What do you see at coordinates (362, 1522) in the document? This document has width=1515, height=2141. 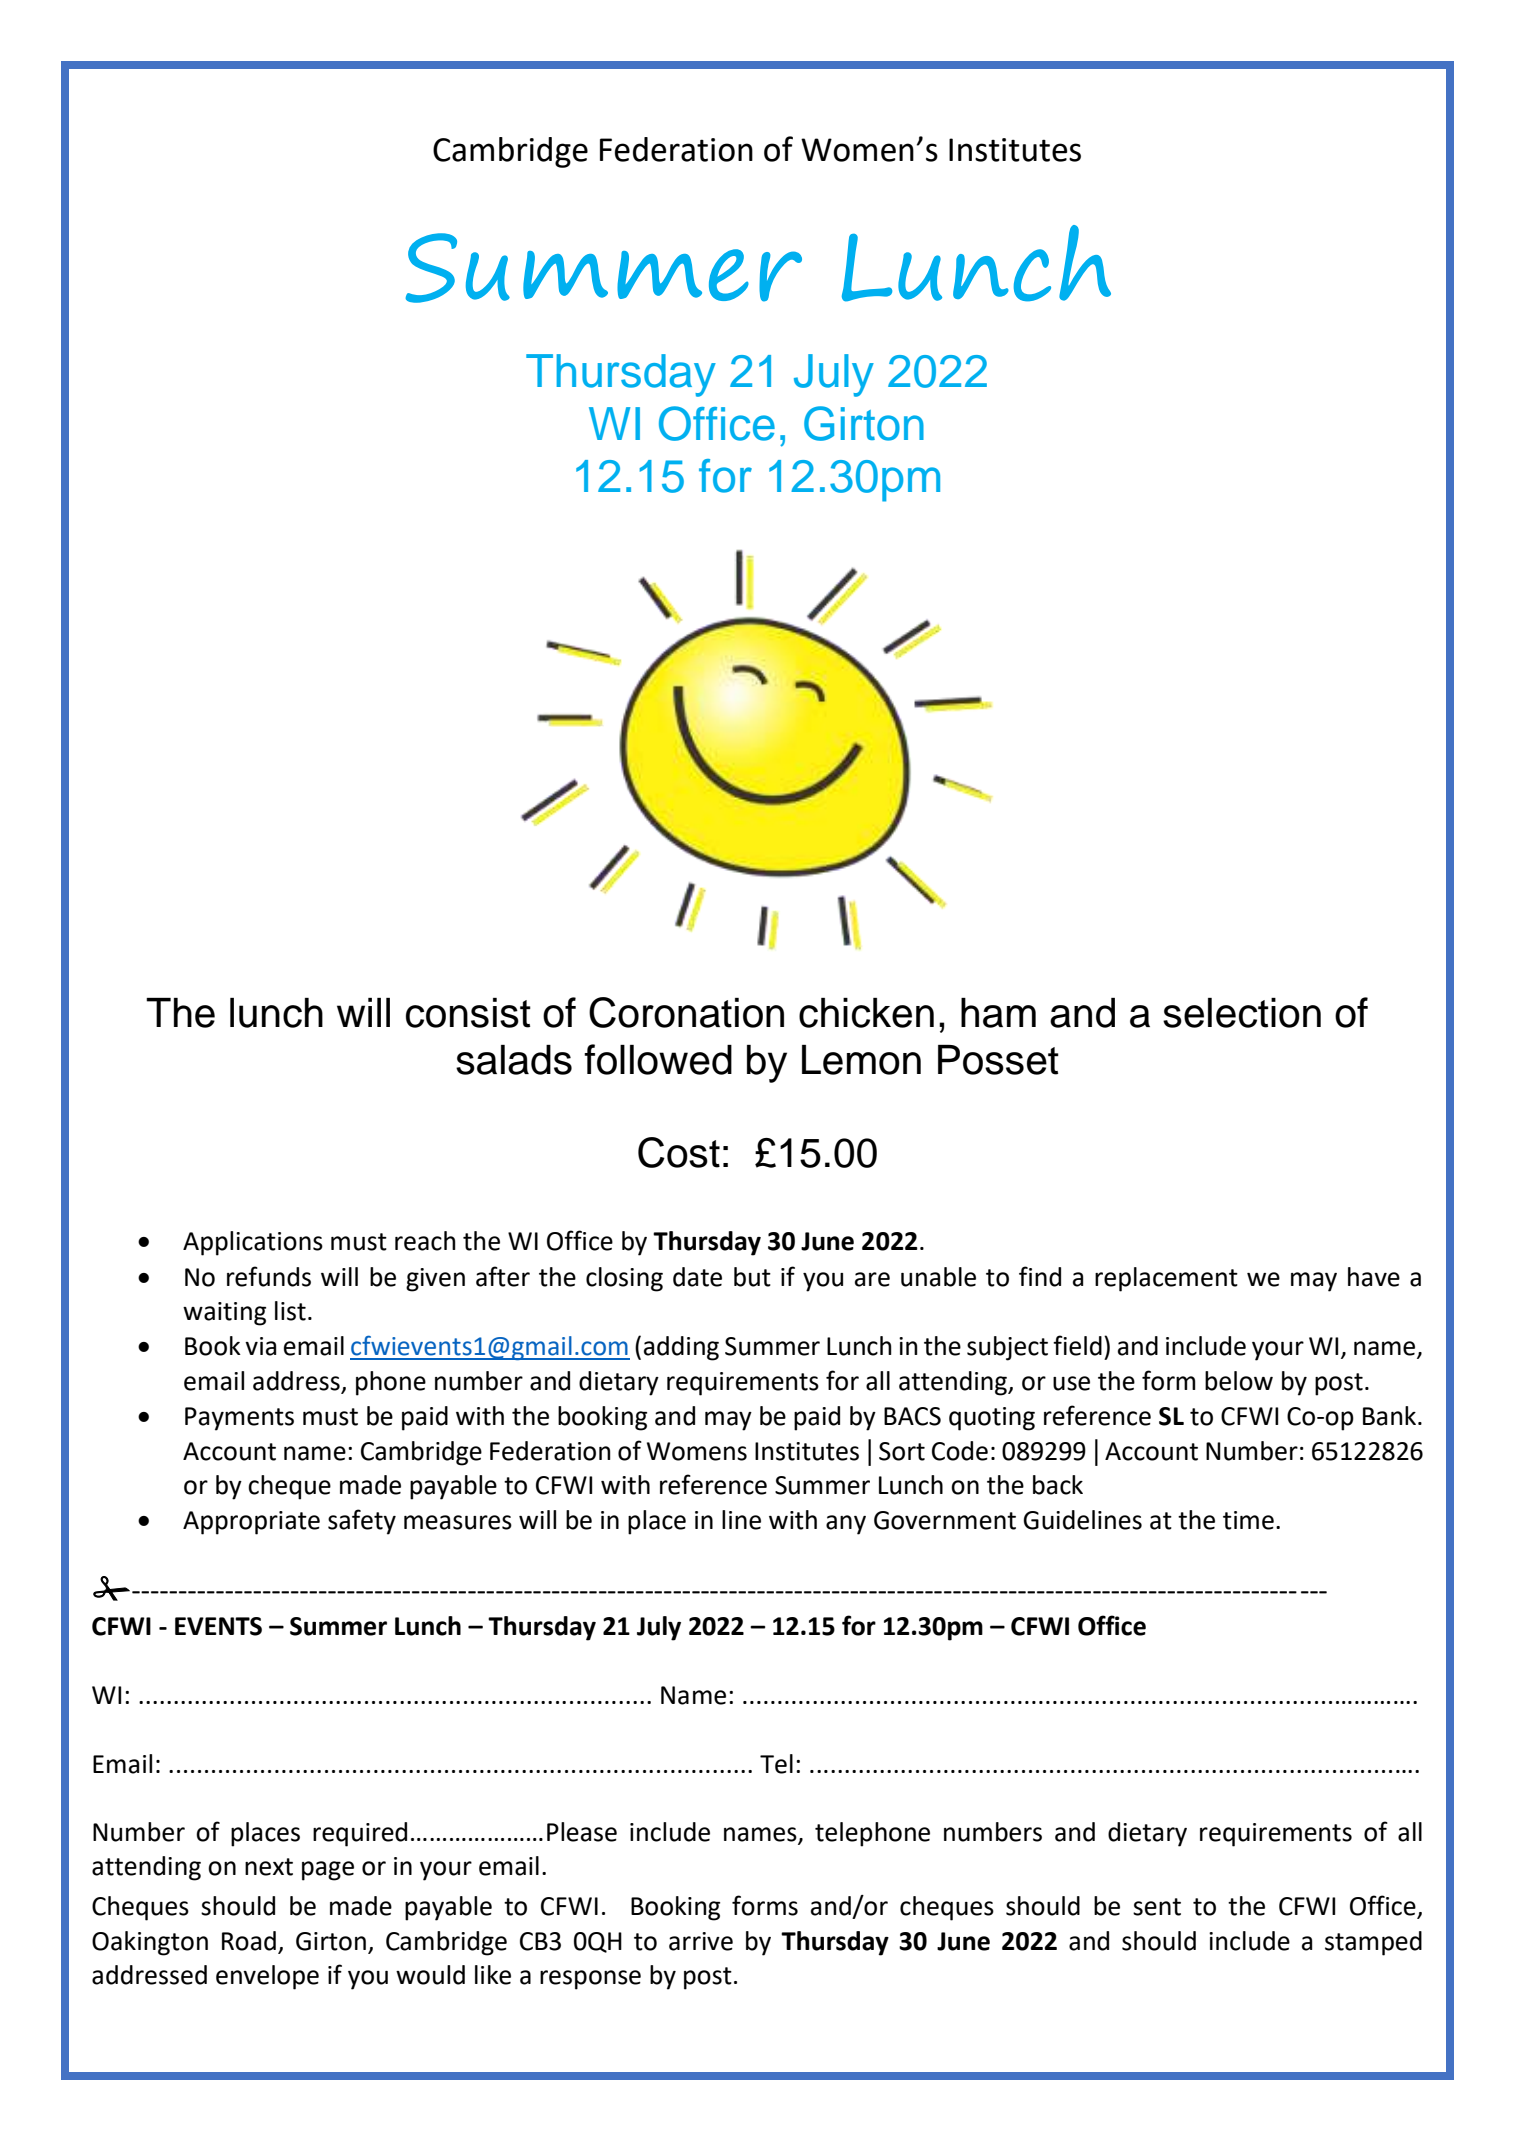 I see `safety` at bounding box center [362, 1522].
